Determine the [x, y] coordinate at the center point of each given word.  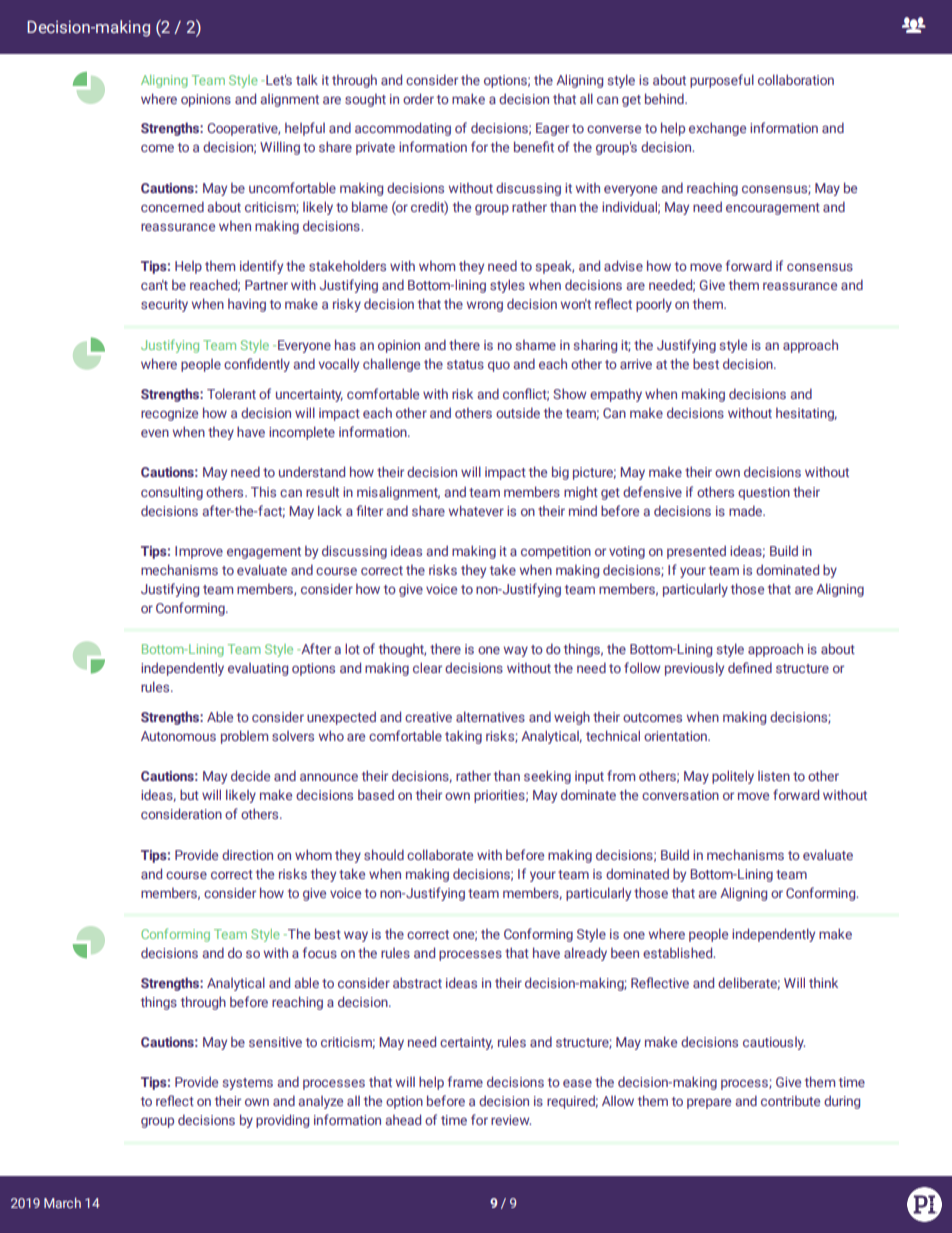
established [679, 952]
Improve [199, 552]
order [418, 98]
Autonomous [178, 736]
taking [463, 737]
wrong [485, 306]
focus [320, 952]
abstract [417, 982]
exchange [717, 129]
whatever [476, 510]
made [747, 510]
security [164, 305]
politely [733, 777]
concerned [172, 206]
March [62, 1202]
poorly [654, 305]
